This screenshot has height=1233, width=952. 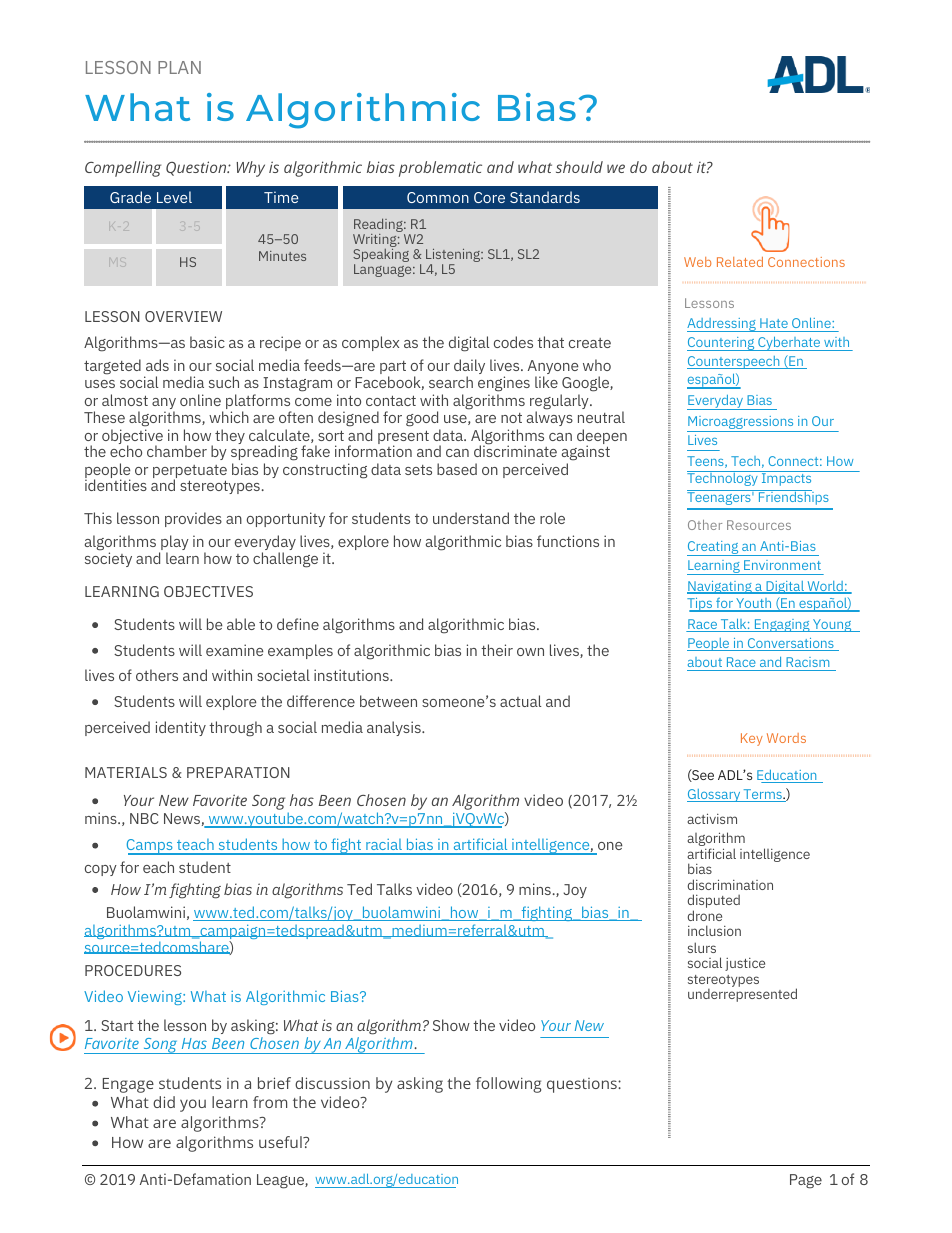 I want to click on problematic, so click(x=440, y=169).
